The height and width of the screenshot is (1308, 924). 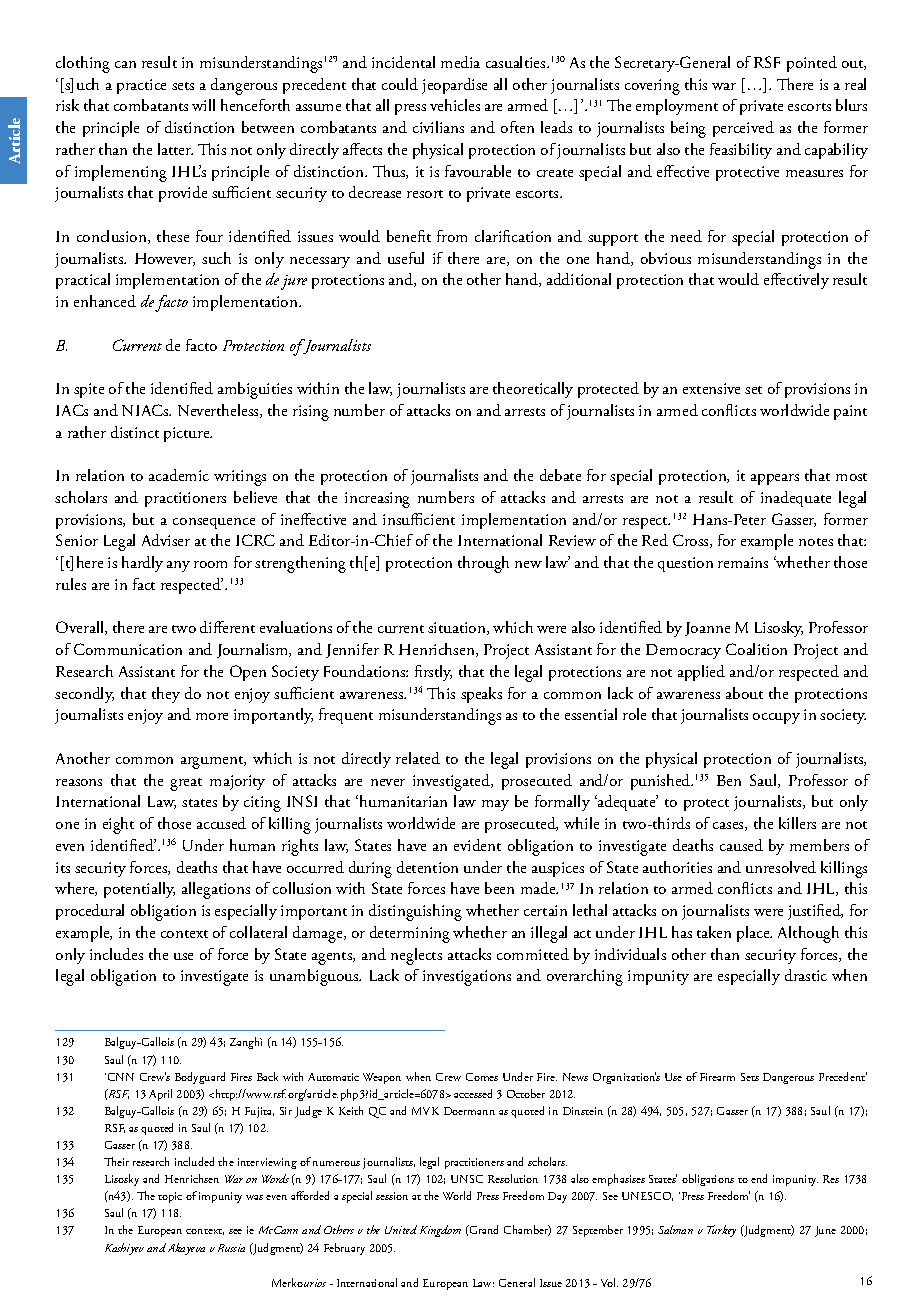 I want to click on United, so click(x=401, y=1229).
